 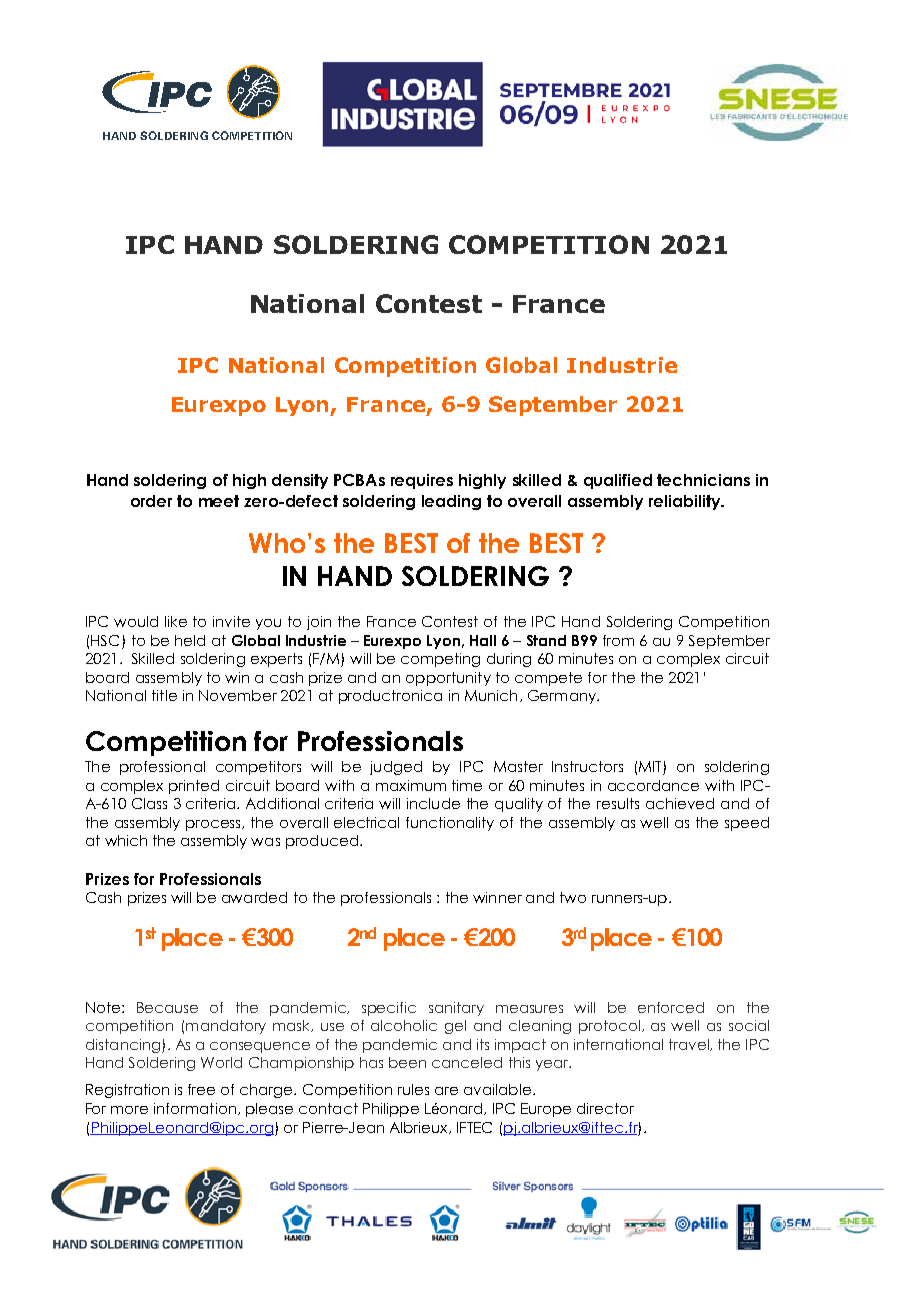 I want to click on two, so click(x=573, y=897).
